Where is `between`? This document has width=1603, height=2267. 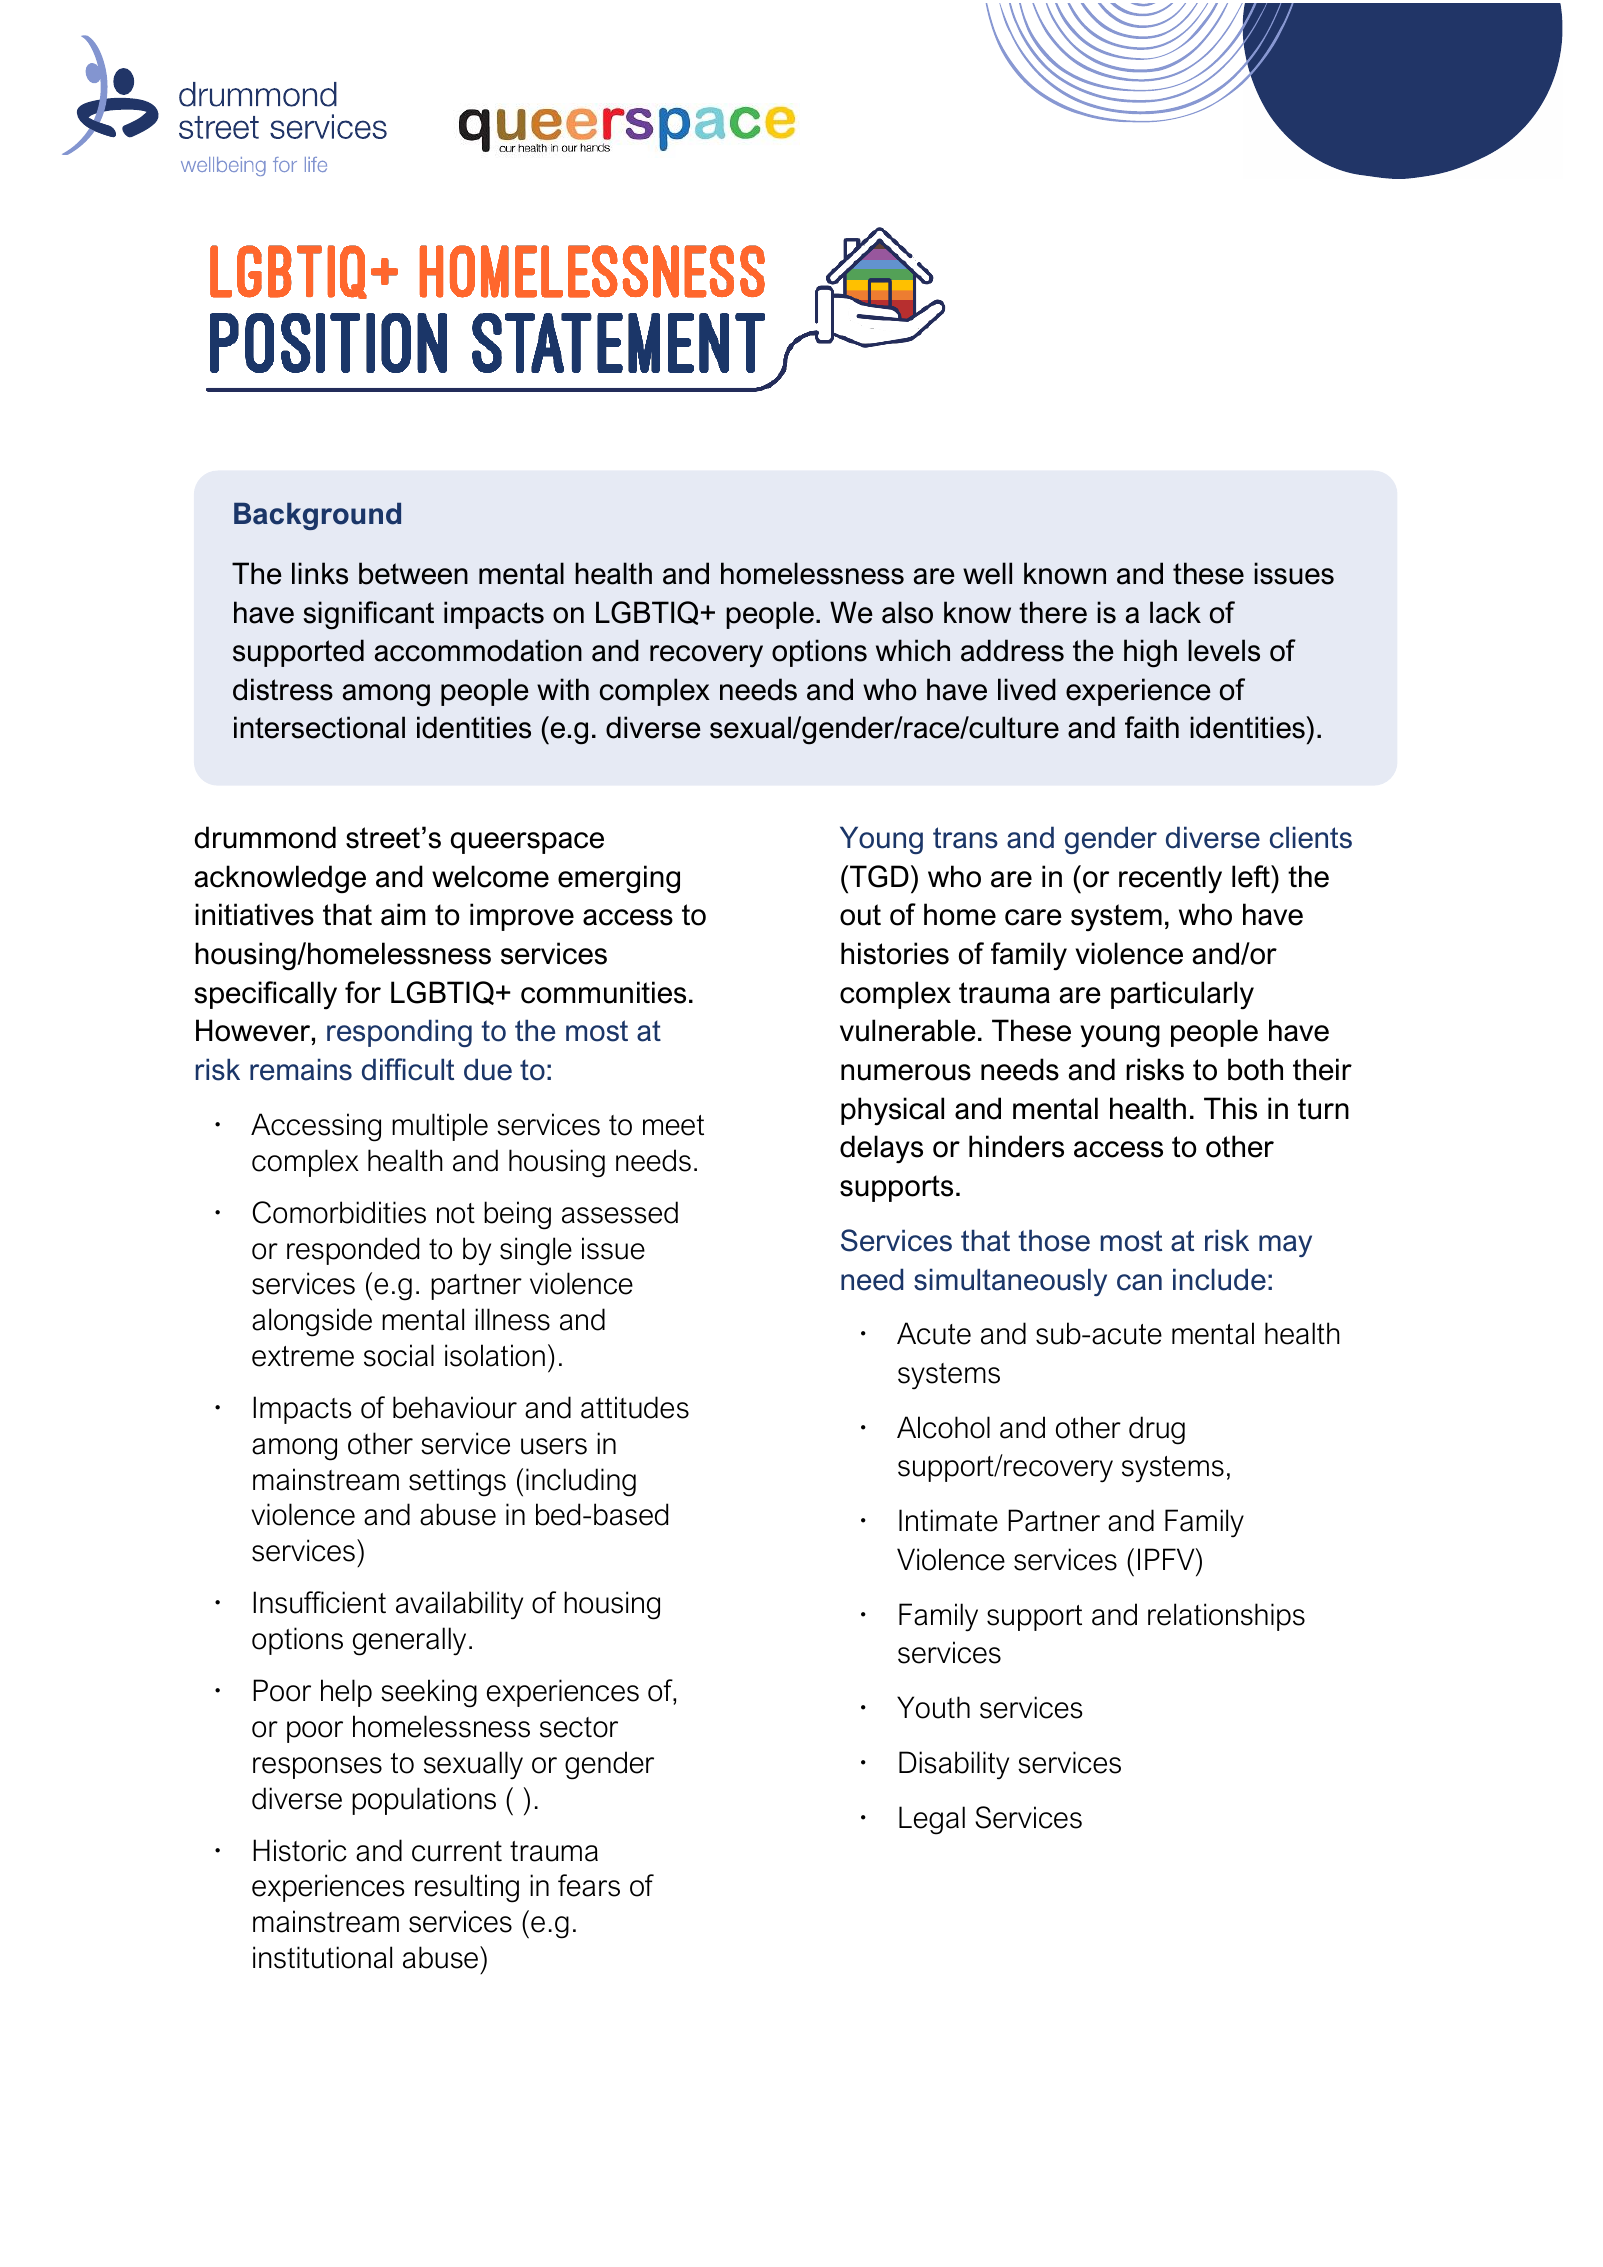
between is located at coordinates (413, 573).
